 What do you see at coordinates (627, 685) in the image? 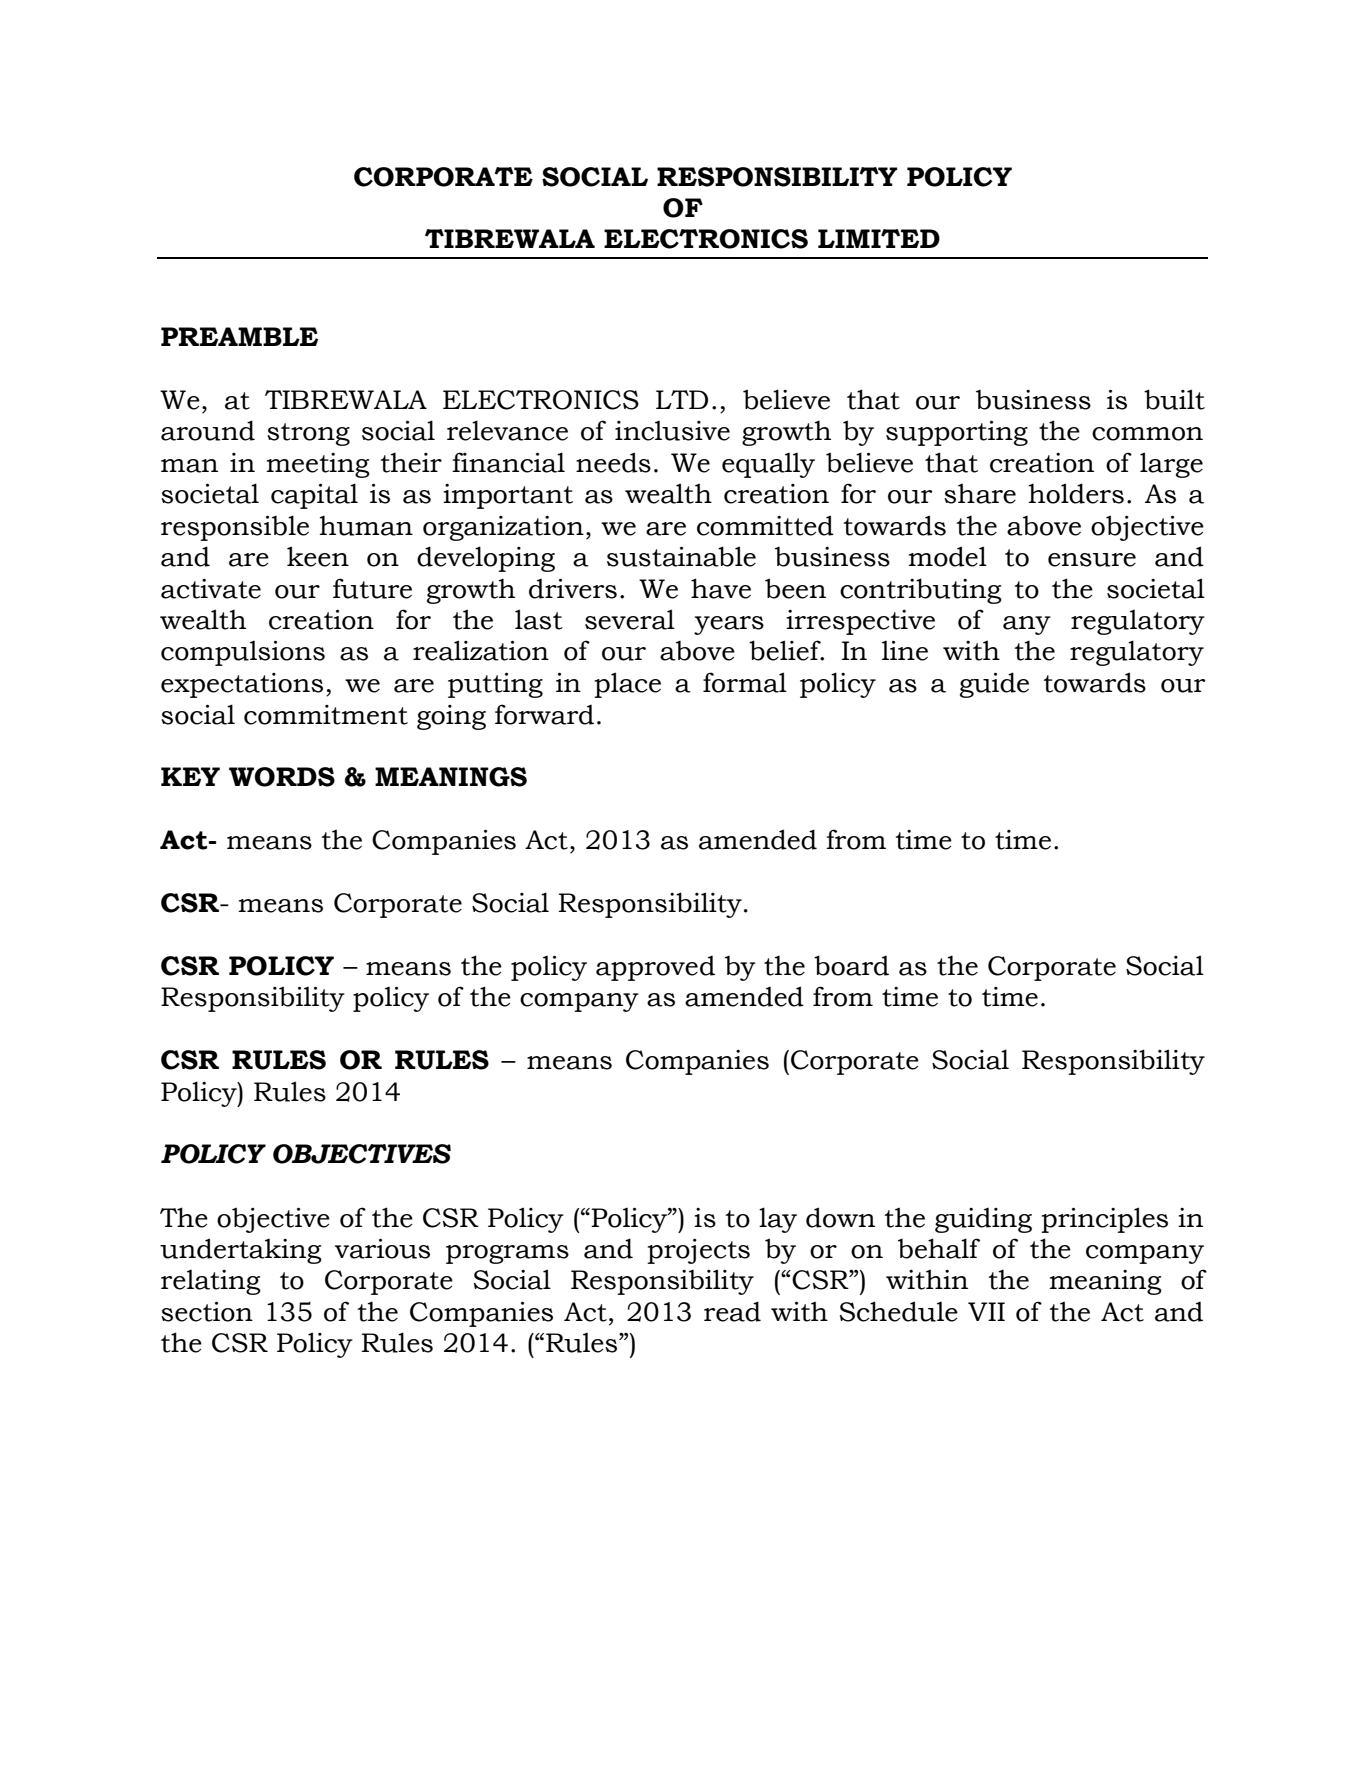
I see `place` at bounding box center [627, 685].
